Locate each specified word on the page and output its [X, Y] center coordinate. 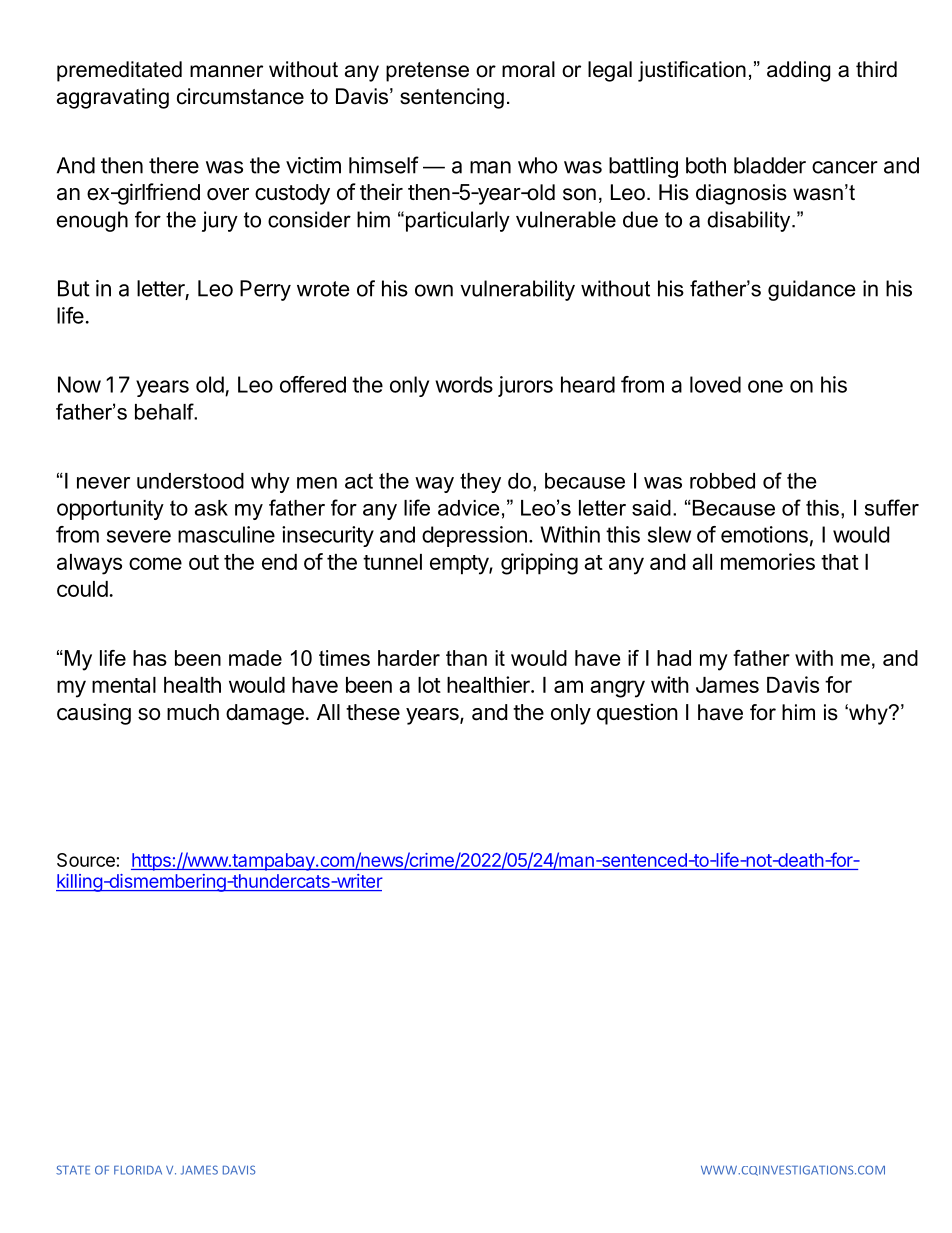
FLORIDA [138, 1170]
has [150, 658]
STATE [73, 1170]
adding [798, 71]
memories [768, 561]
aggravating [113, 98]
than [466, 658]
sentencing [452, 98]
